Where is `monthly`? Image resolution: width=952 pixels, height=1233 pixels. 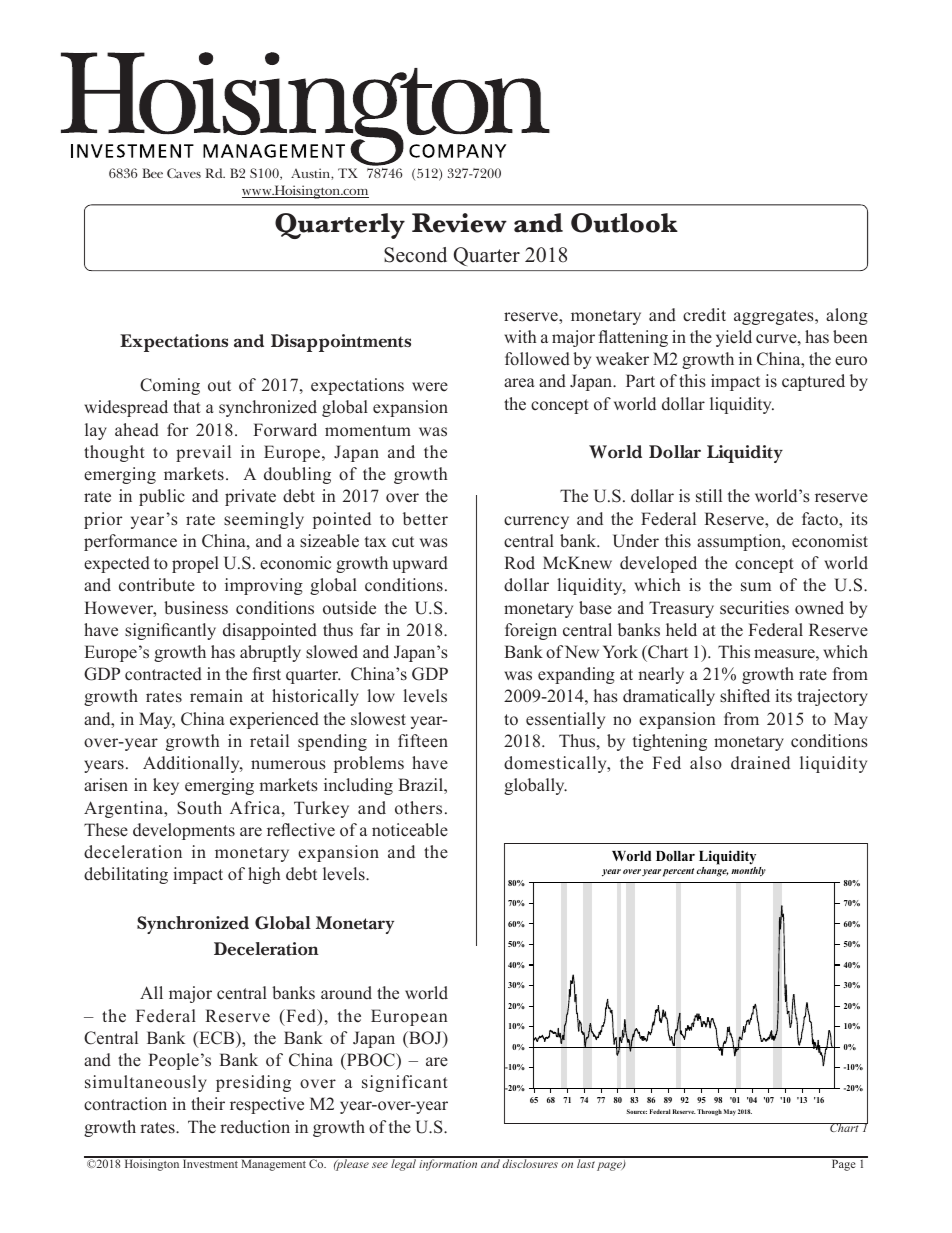 monthly is located at coordinates (748, 871).
